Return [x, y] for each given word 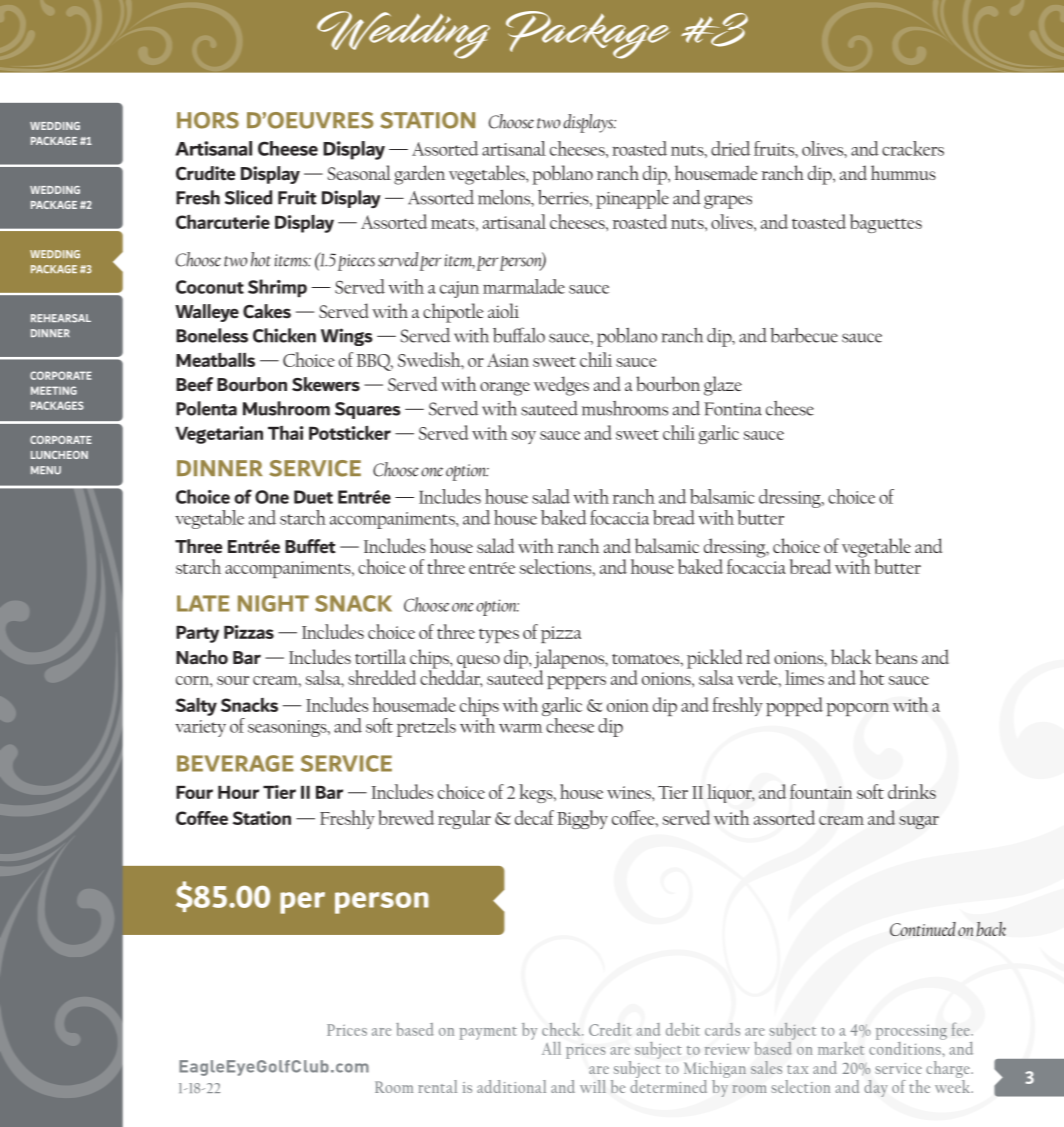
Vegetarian [219, 435]
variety [200, 728]
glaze [723, 386]
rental [437, 1086]
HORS [208, 120]
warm [520, 728]
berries [564, 198]
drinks [912, 791]
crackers [913, 148]
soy [524, 437]
